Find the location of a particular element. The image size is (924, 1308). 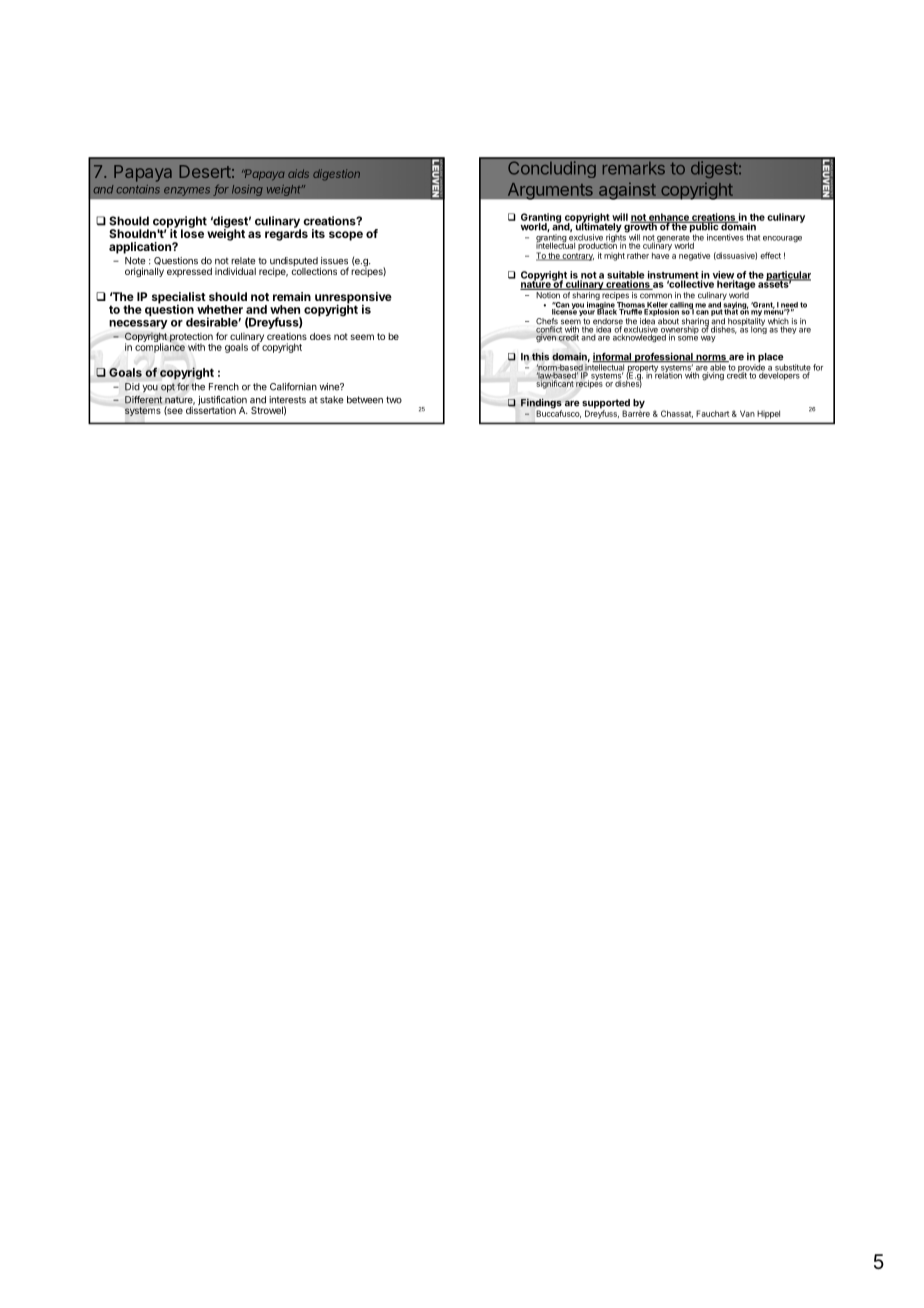

aids is located at coordinates (298, 173).
